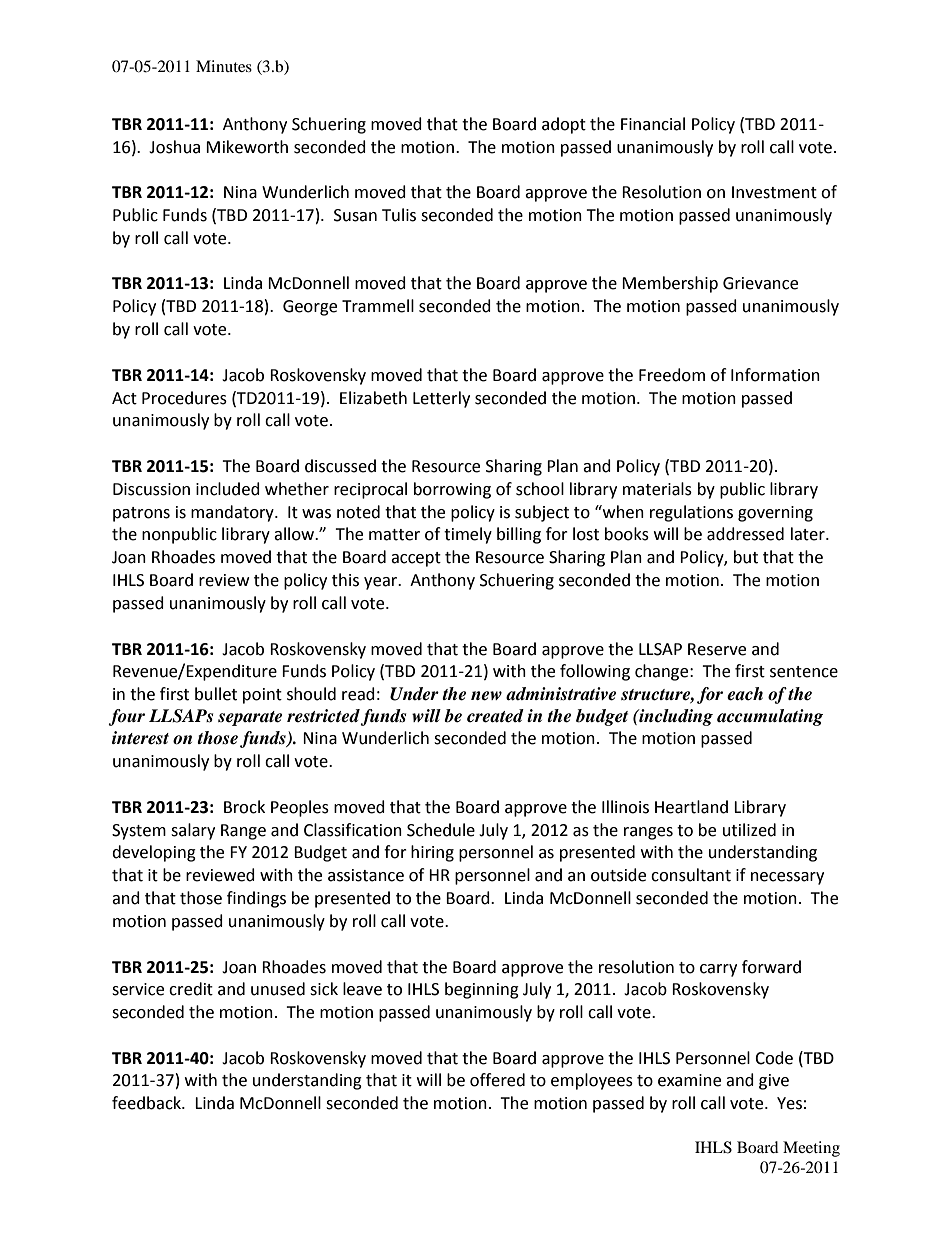  What do you see at coordinates (564, 125) in the document?
I see `adopt` at bounding box center [564, 125].
